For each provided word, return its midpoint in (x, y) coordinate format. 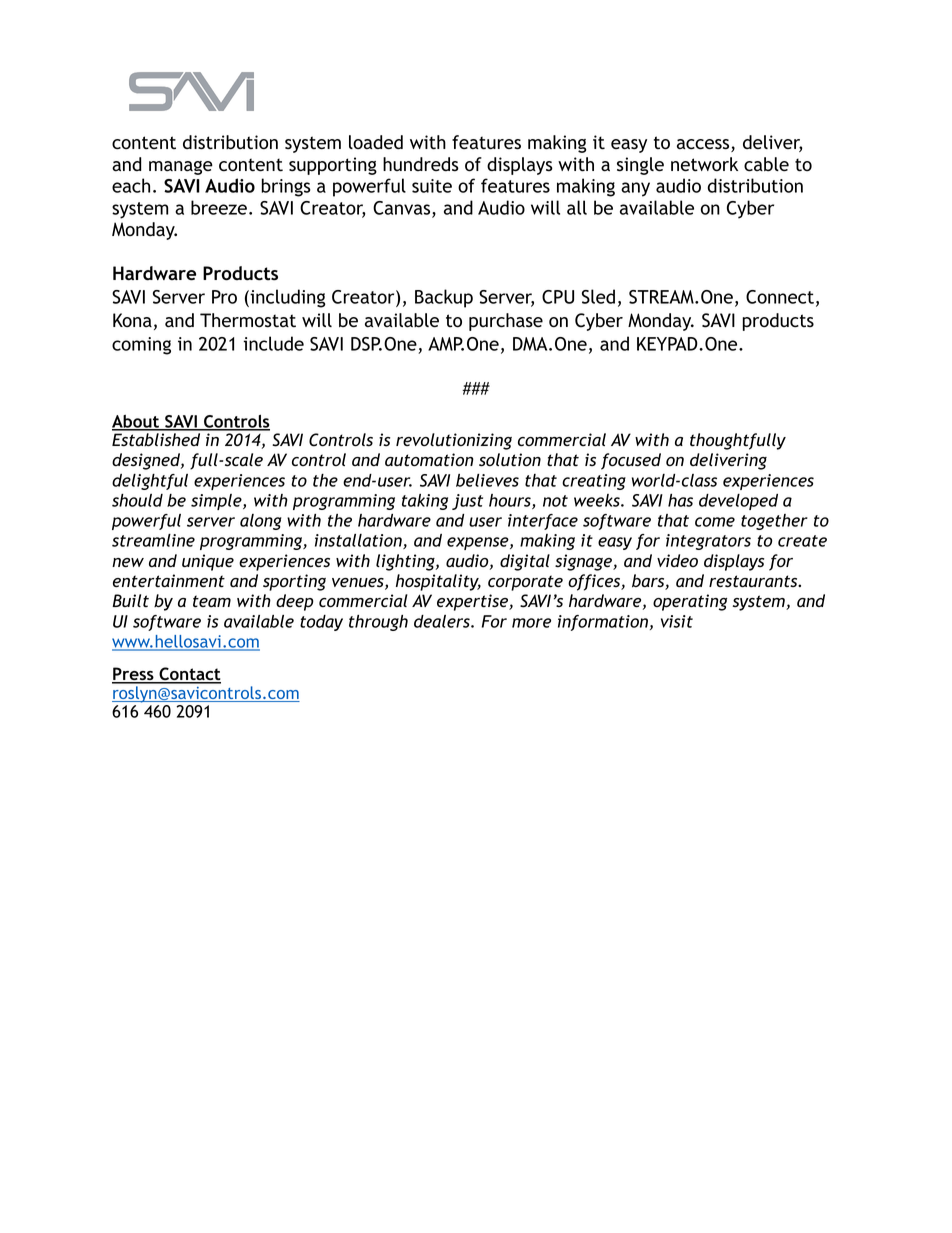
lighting (406, 562)
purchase (506, 322)
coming (141, 346)
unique (208, 562)
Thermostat (248, 320)
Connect (780, 297)
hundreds (421, 164)
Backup (444, 298)
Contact (189, 675)
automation (429, 460)
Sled (598, 296)
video (677, 560)
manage (181, 168)
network (704, 164)
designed (147, 461)
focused (631, 461)
